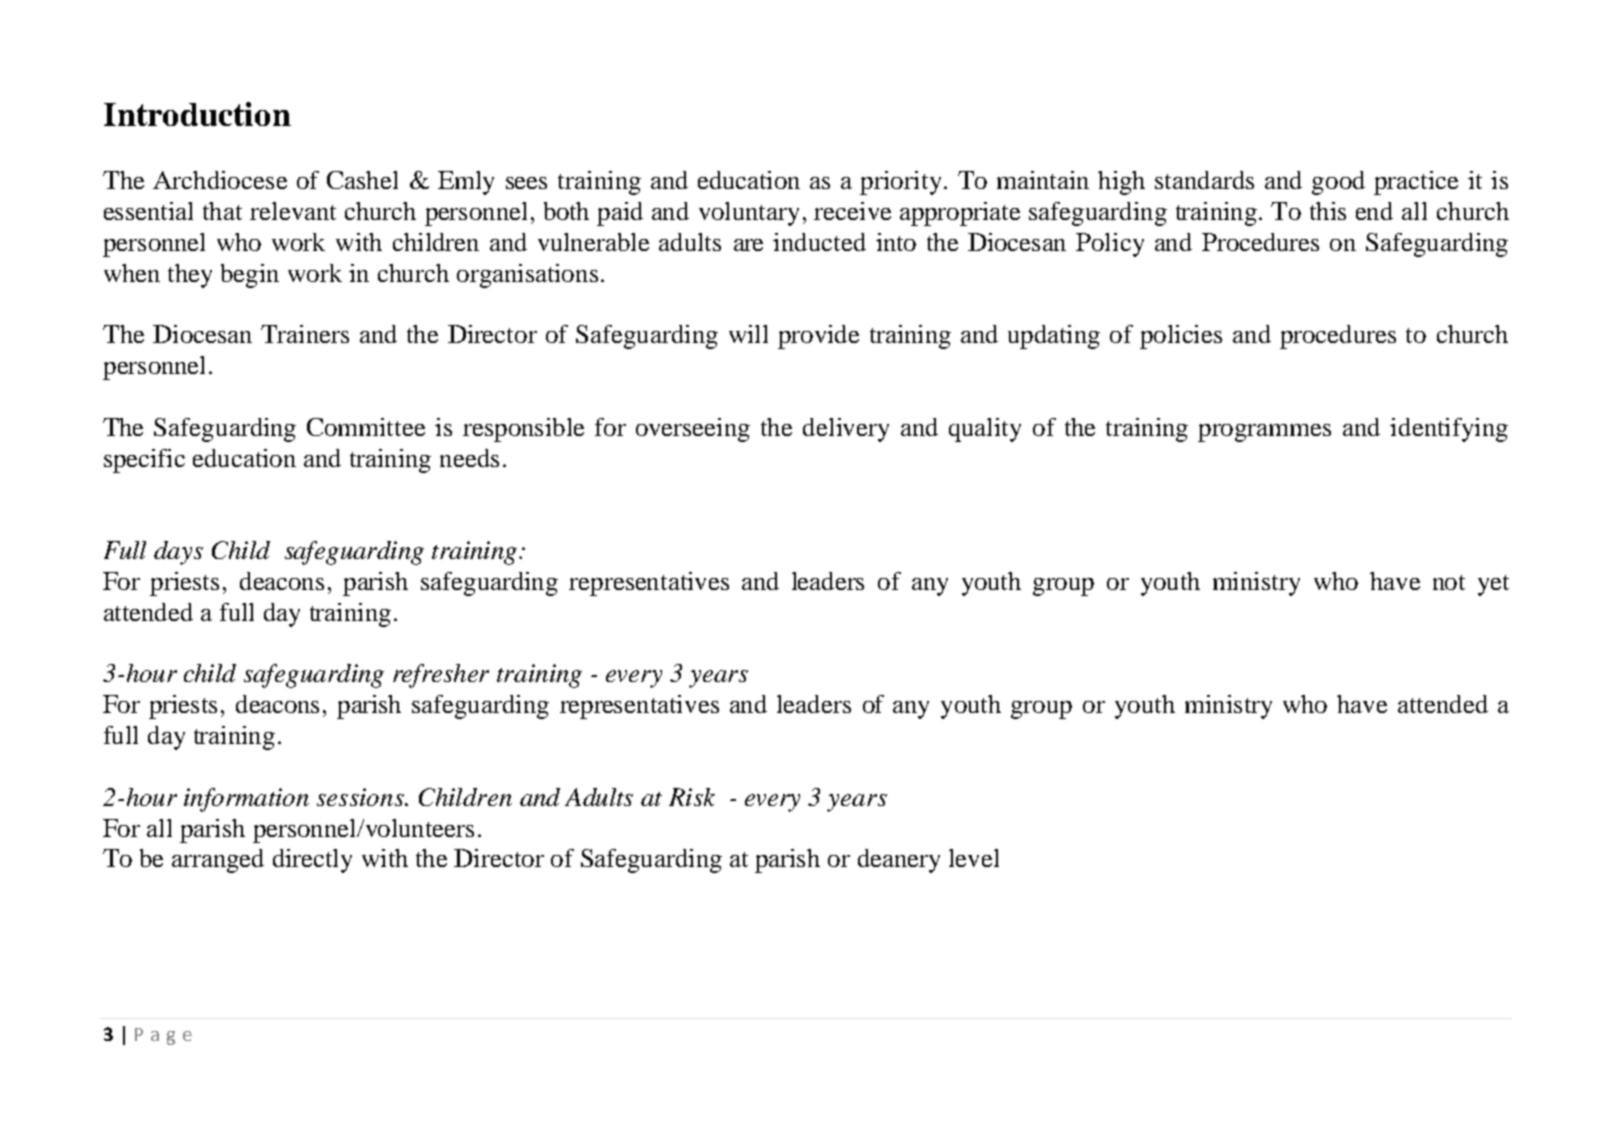 The height and width of the image is (1140, 1612). What do you see at coordinates (846, 430) in the image?
I see `delivery` at bounding box center [846, 430].
